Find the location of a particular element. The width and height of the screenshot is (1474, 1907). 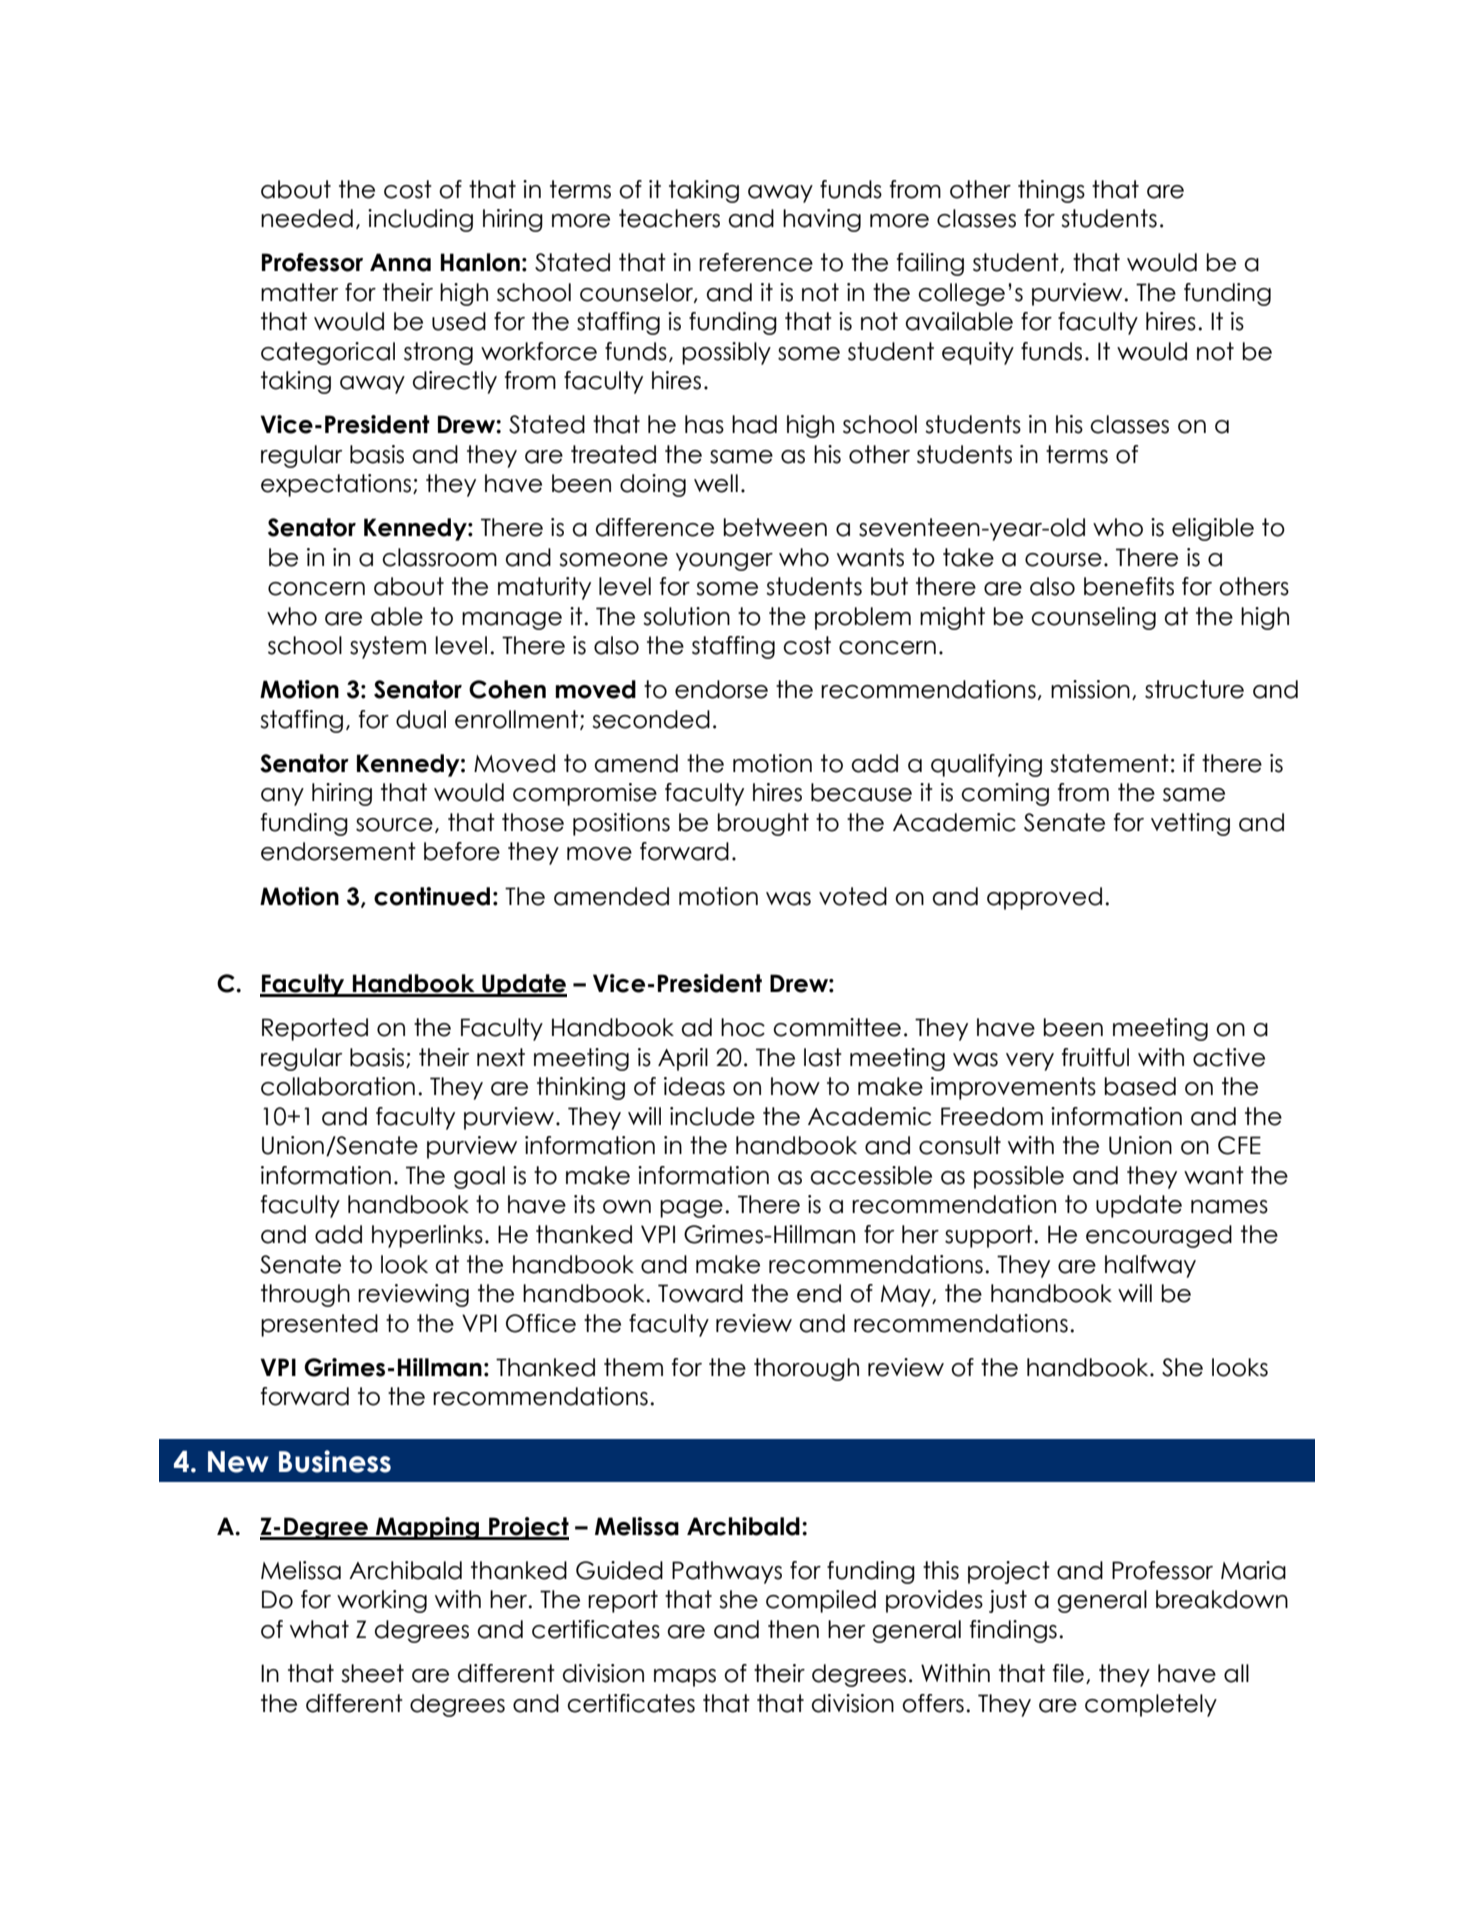

sheet is located at coordinates (372, 1673).
